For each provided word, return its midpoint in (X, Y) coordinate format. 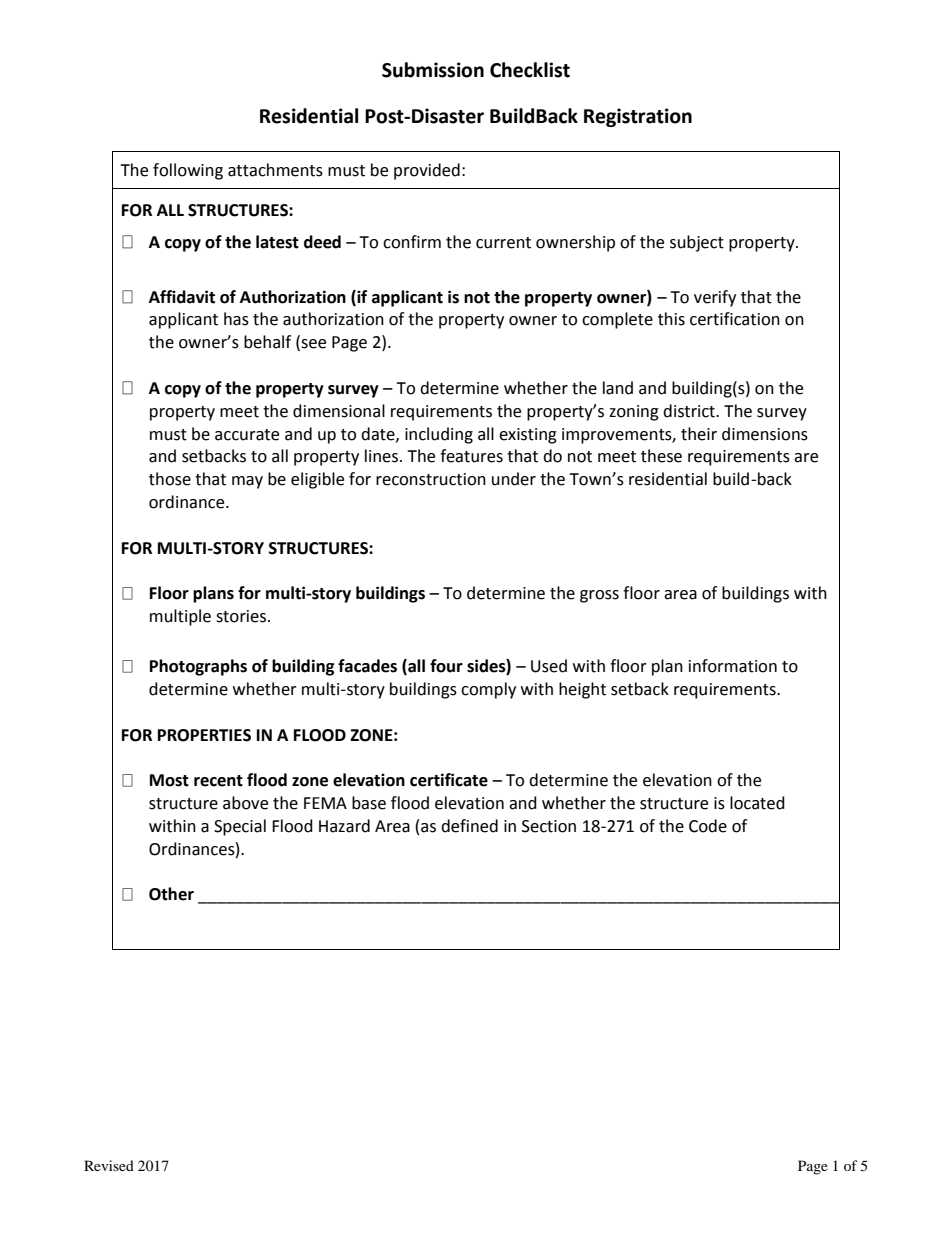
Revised (109, 1165)
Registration (638, 117)
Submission (433, 70)
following (188, 171)
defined (469, 826)
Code (708, 826)
